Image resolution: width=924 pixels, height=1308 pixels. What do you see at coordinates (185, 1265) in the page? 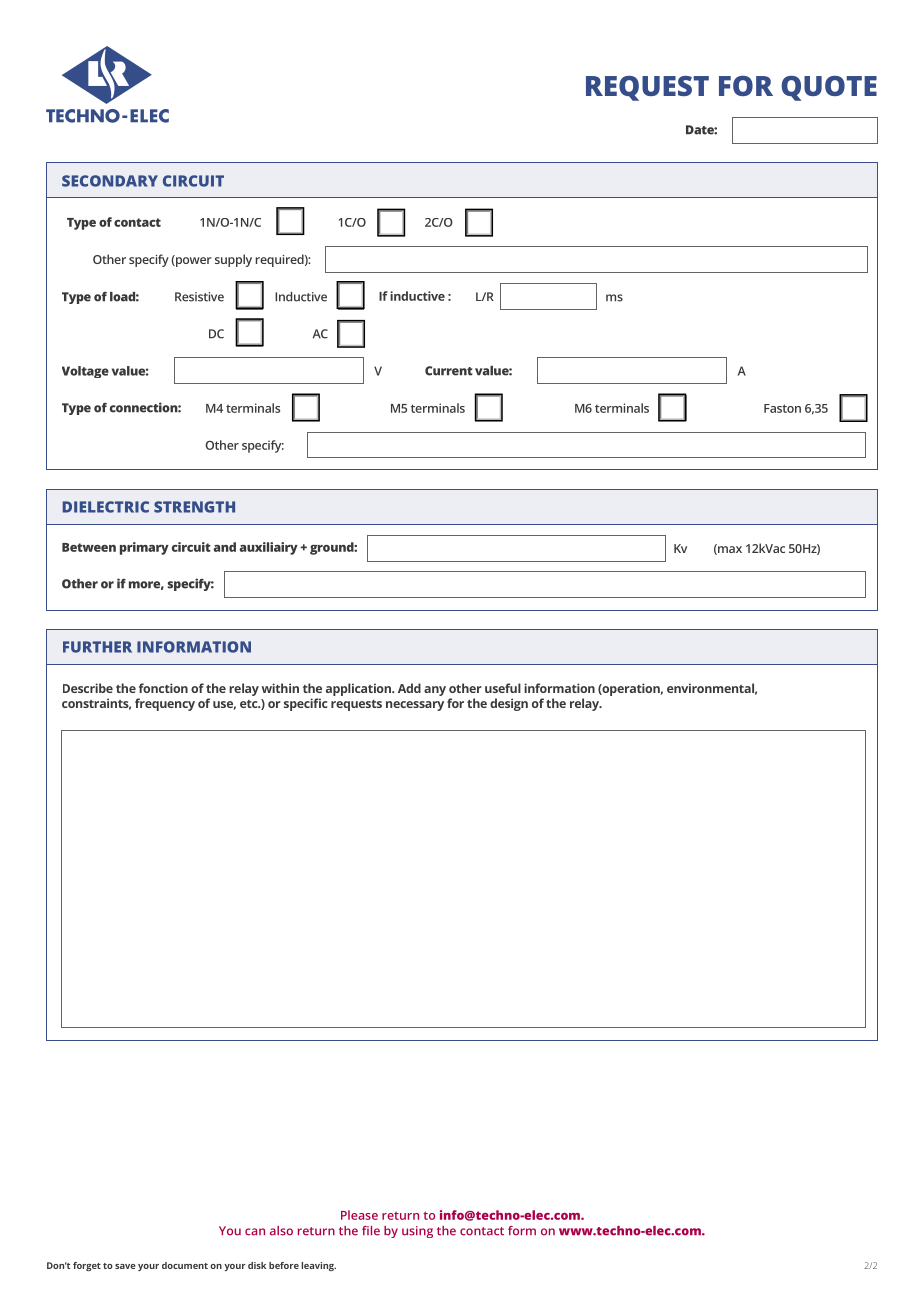
I see `document` at bounding box center [185, 1265].
